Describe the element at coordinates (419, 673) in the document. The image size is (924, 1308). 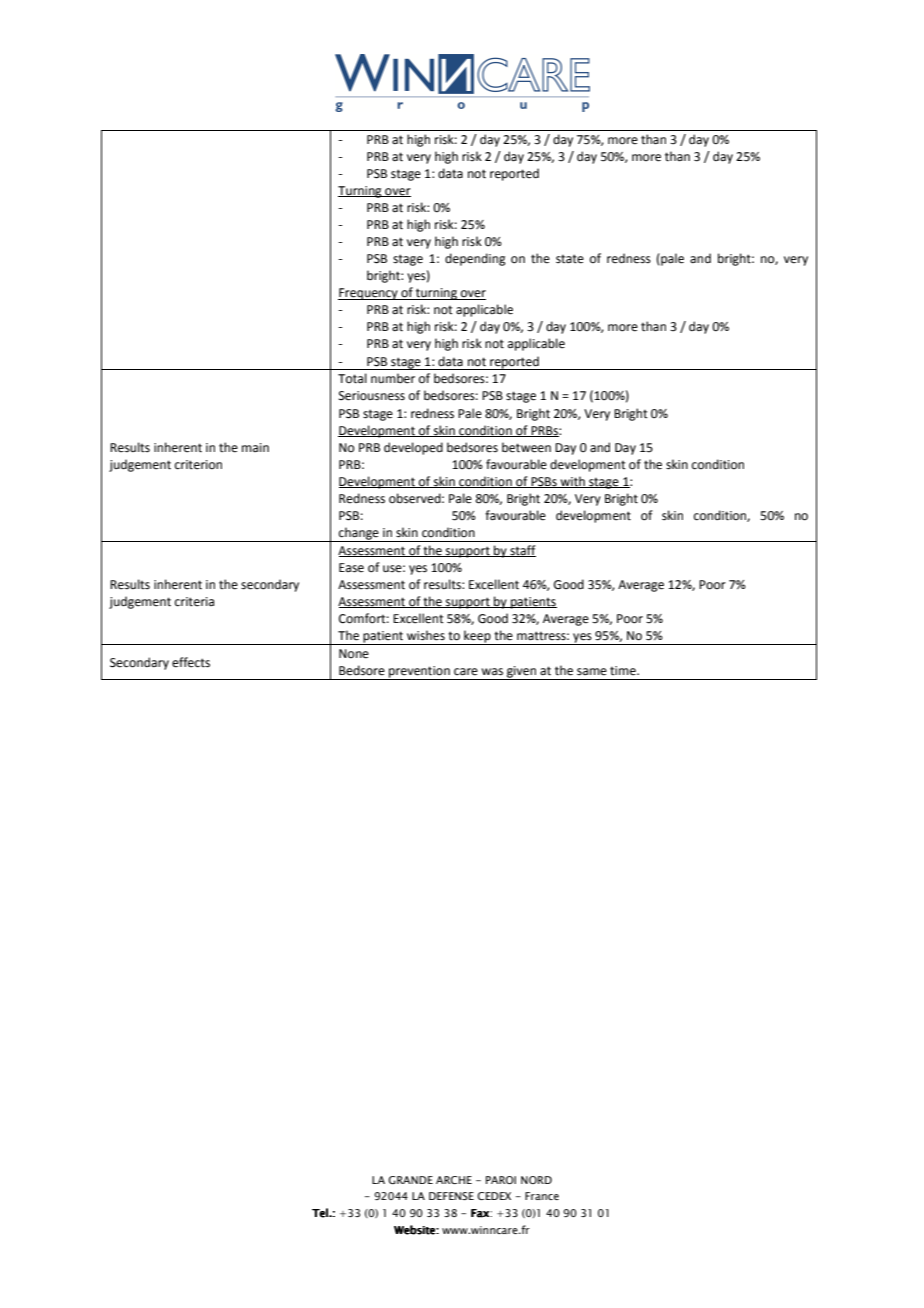
I see `prevention` at that location.
